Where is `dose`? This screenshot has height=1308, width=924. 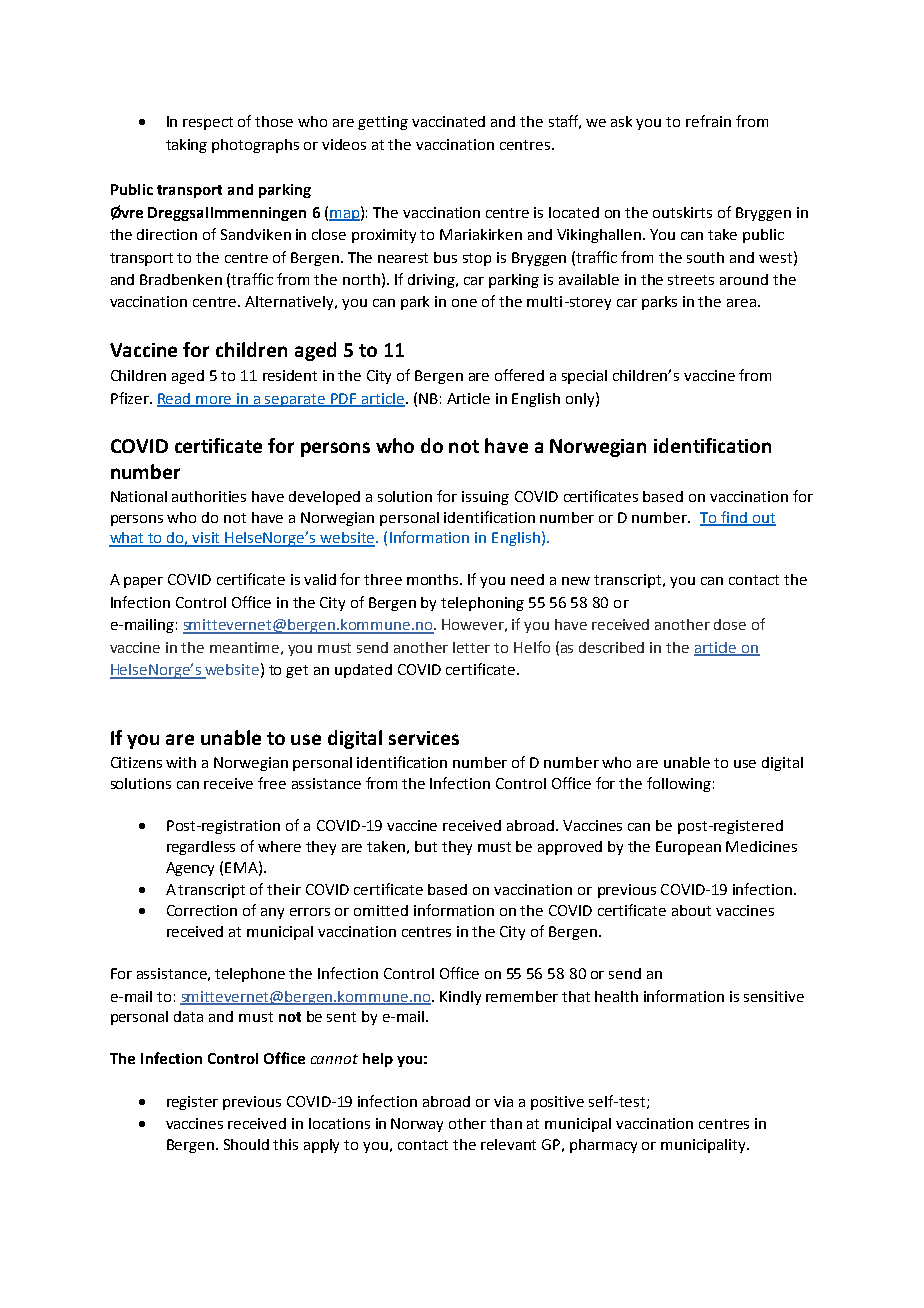 dose is located at coordinates (730, 624).
